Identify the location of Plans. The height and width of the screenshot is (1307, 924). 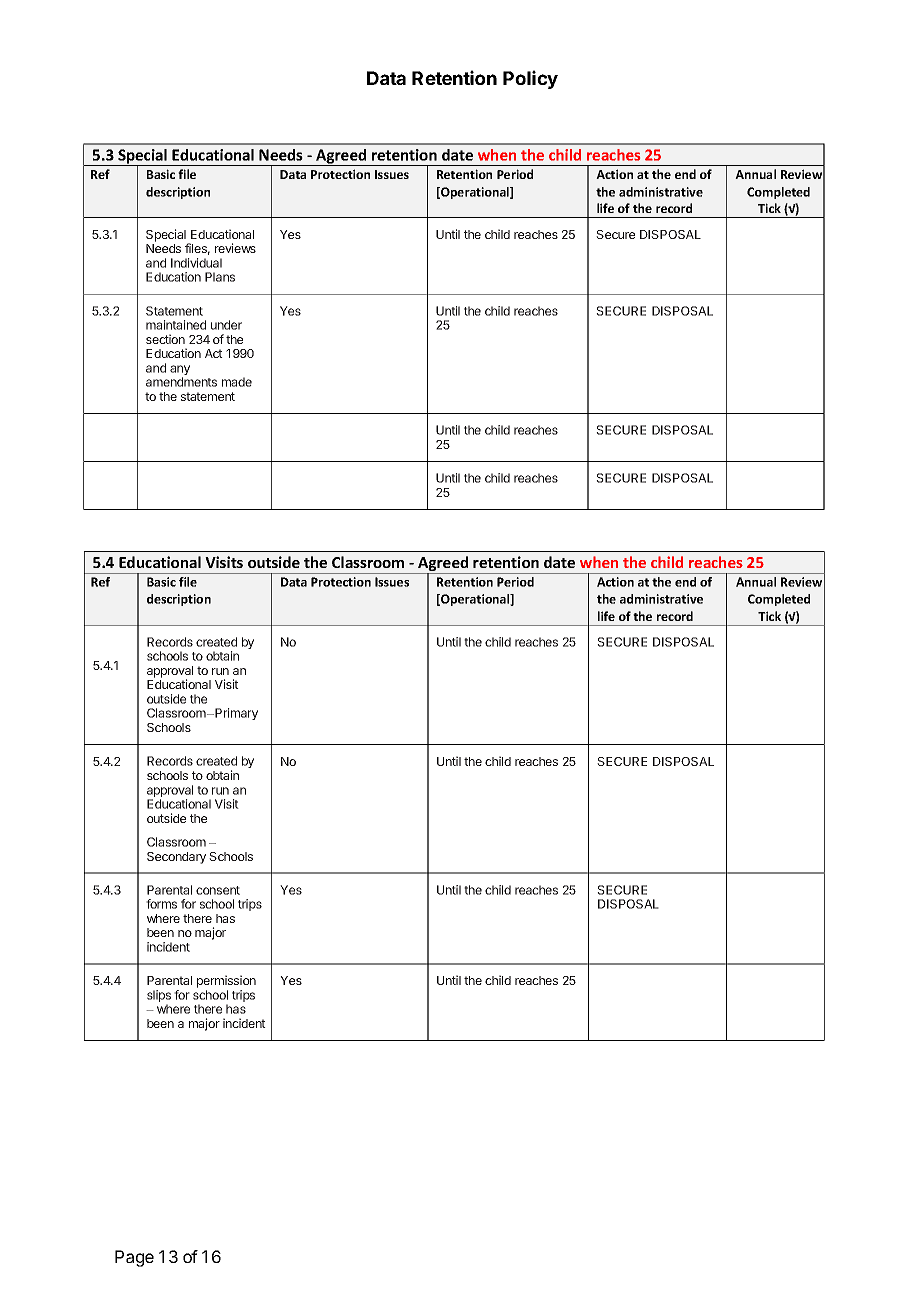
(220, 277).
